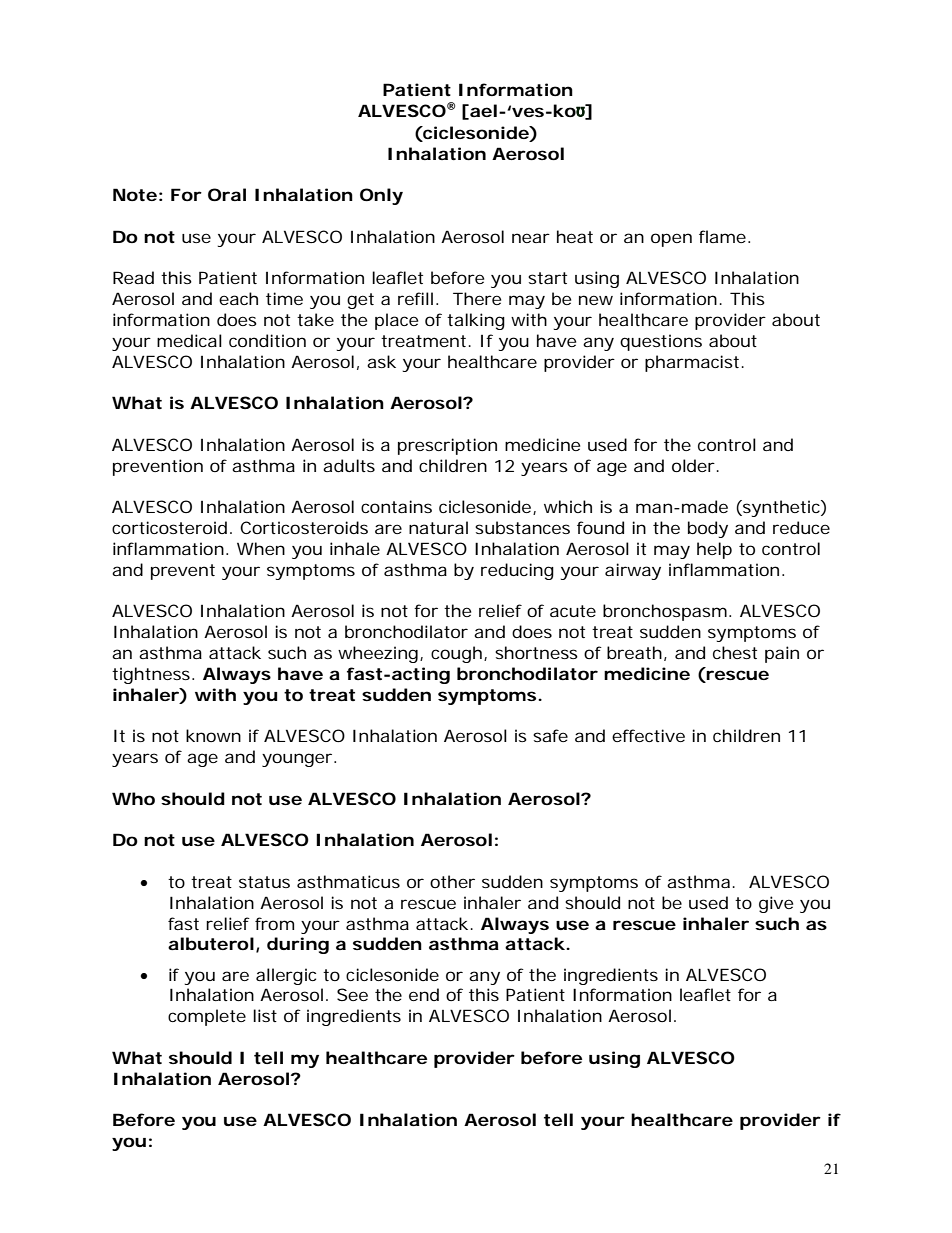 The height and width of the page is (1233, 952). Describe the element at coordinates (447, 446) in the page. I see `prescription` at that location.
